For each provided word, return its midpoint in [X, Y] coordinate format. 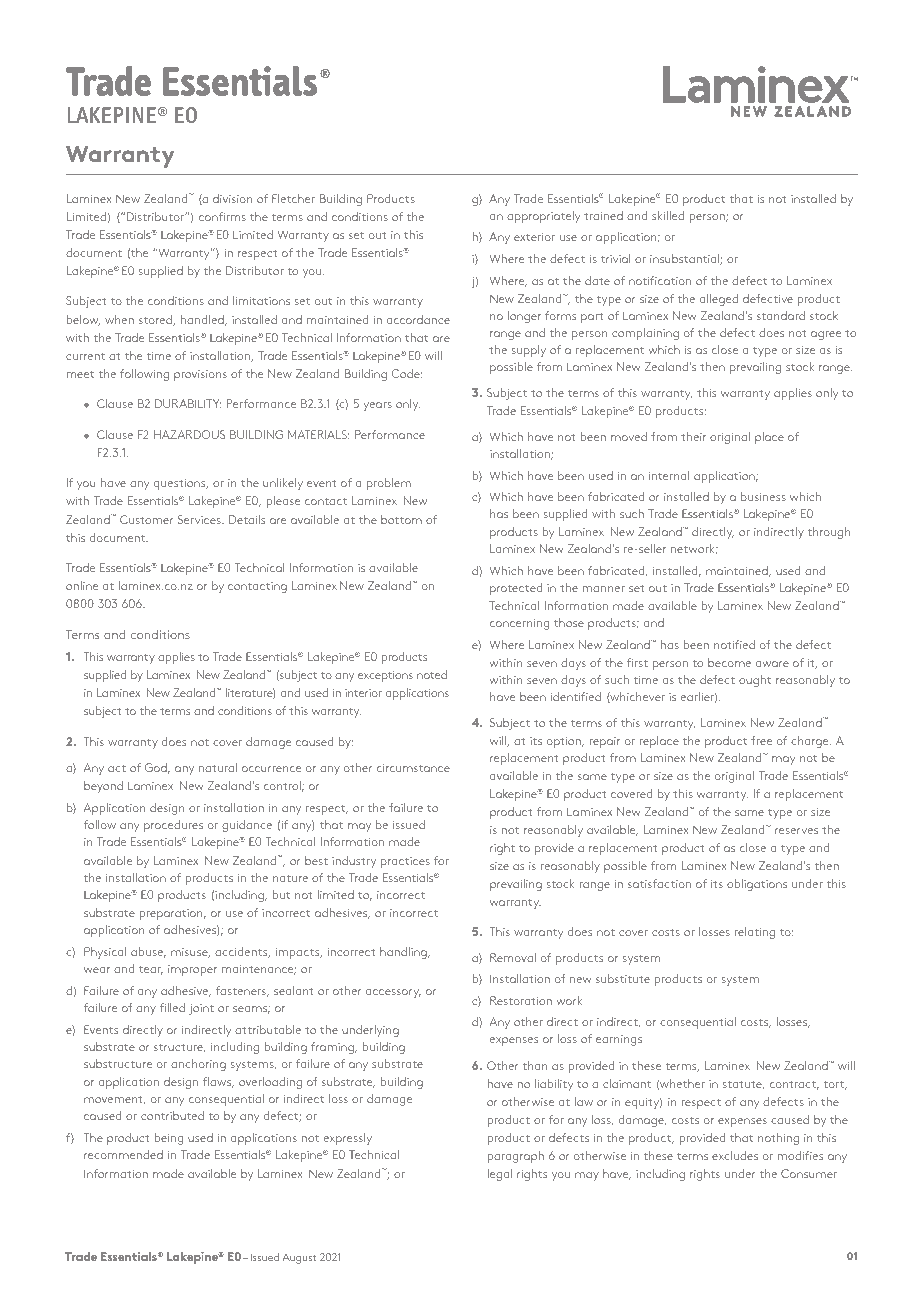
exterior [534, 237]
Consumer [809, 1173]
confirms [222, 216]
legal [500, 1175]
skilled [668, 215]
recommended [123, 1154]
